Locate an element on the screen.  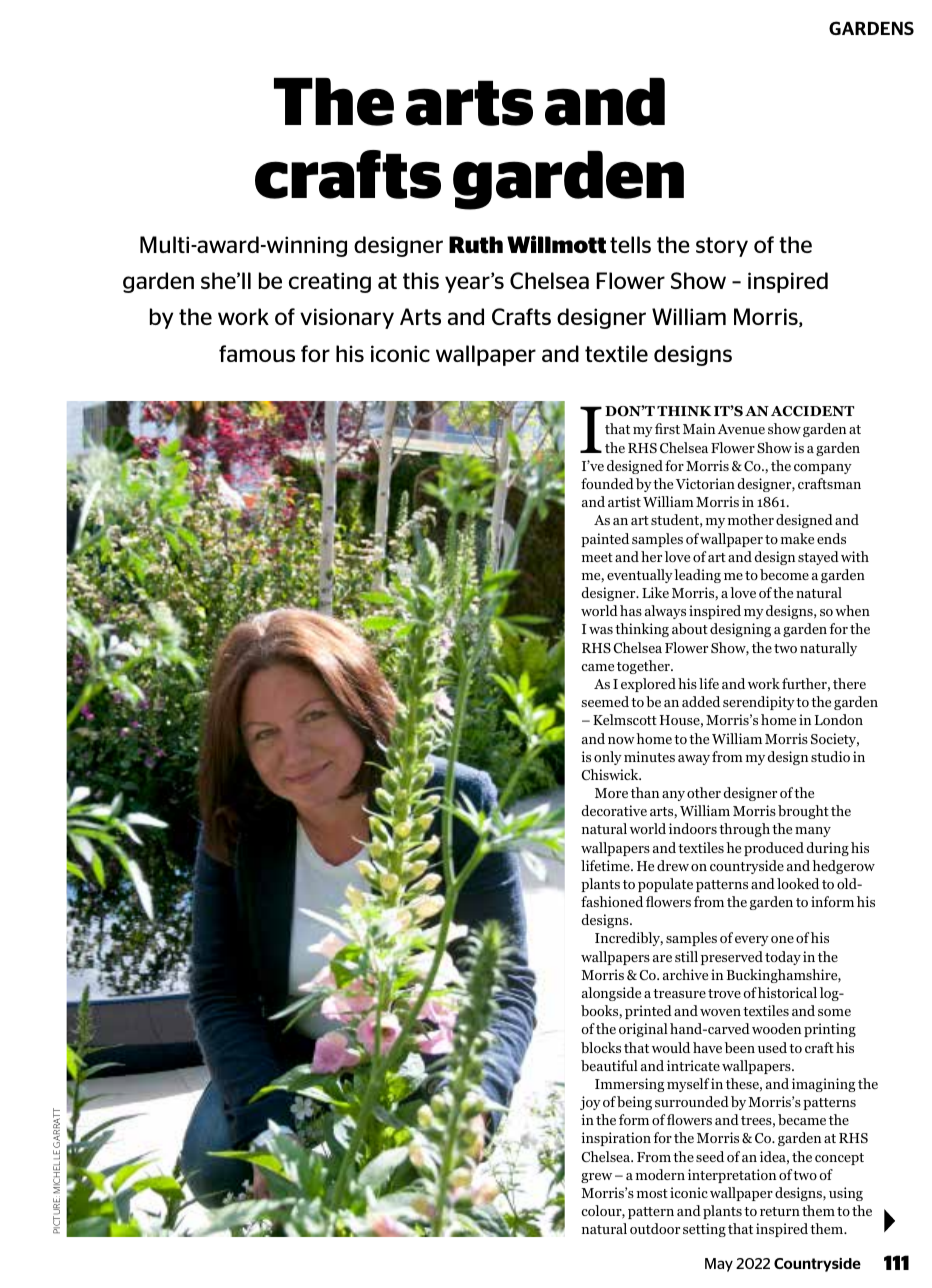
produced is located at coordinates (774, 849).
